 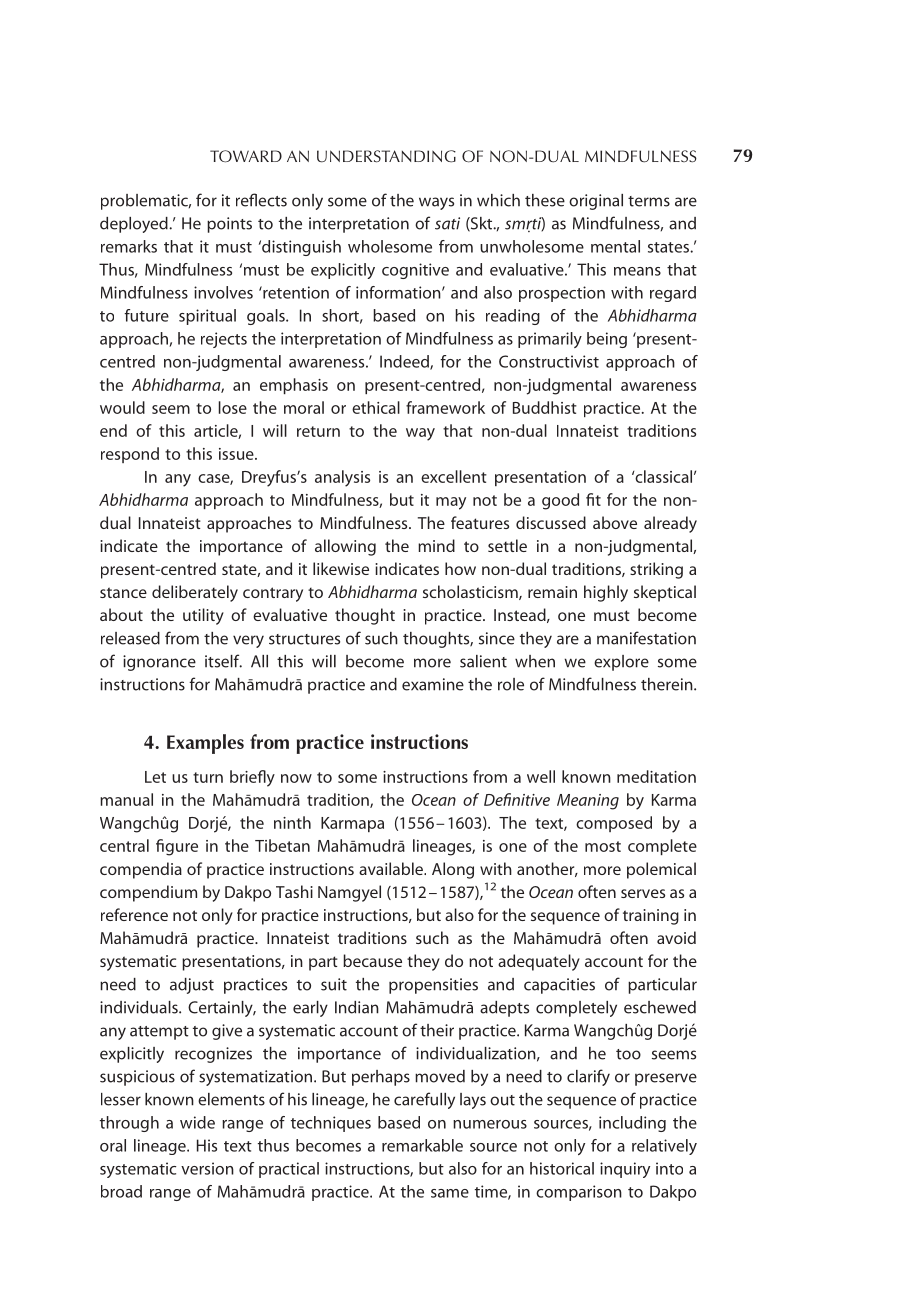 What do you see at coordinates (625, 1170) in the image?
I see `inquiry` at bounding box center [625, 1170].
